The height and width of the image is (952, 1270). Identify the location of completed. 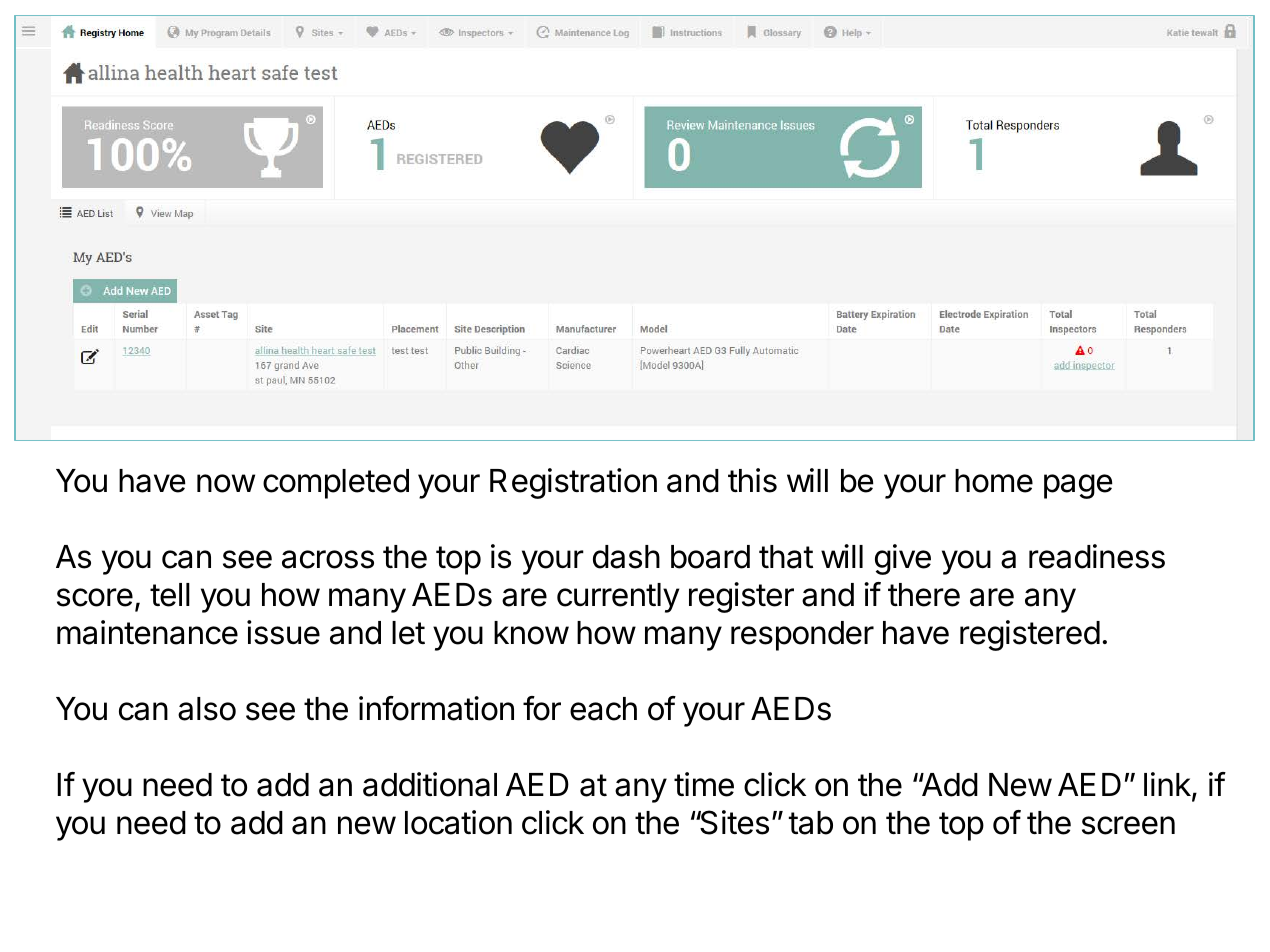
(336, 484).
